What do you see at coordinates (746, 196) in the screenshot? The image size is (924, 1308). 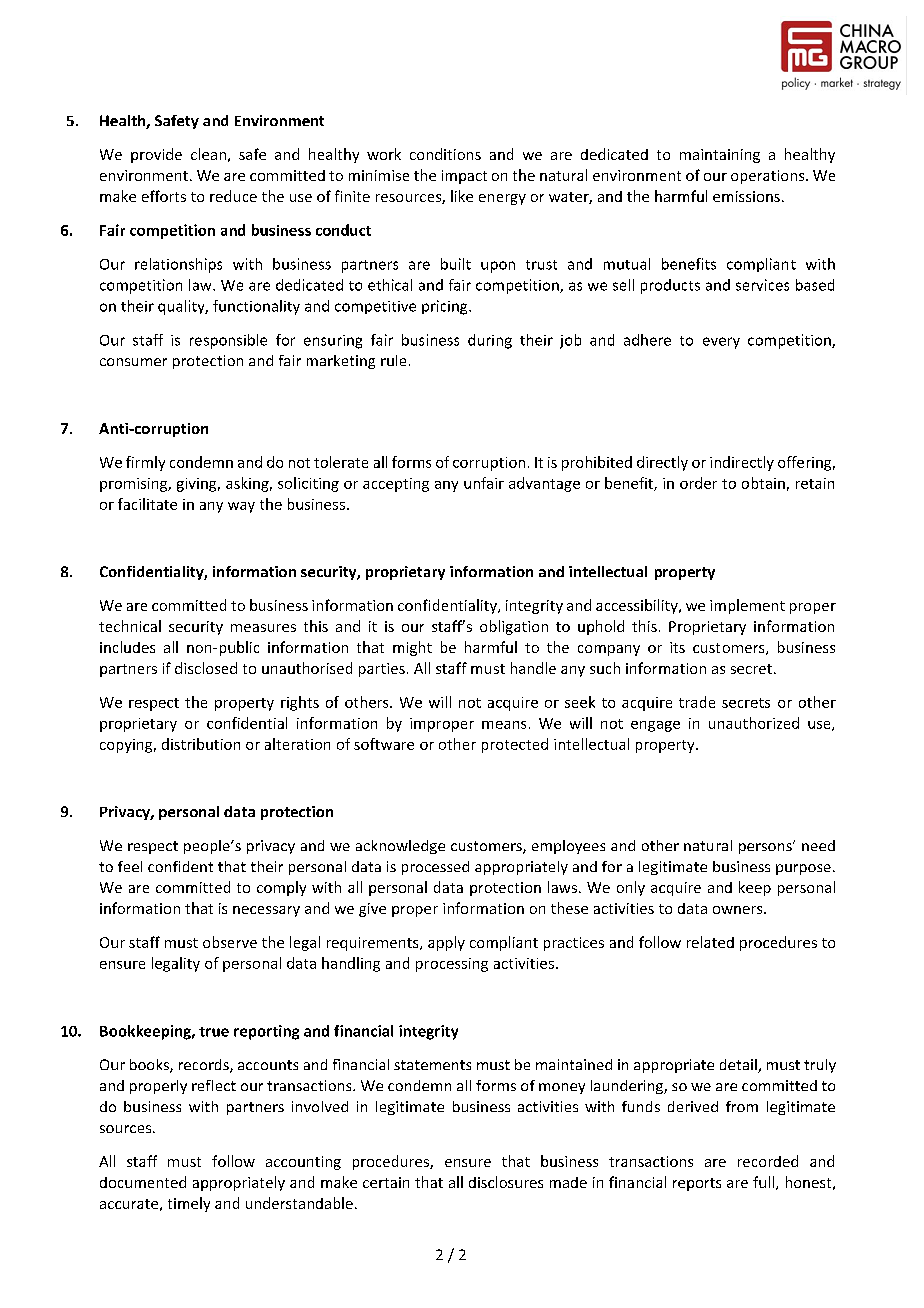 I see `emissions` at bounding box center [746, 196].
